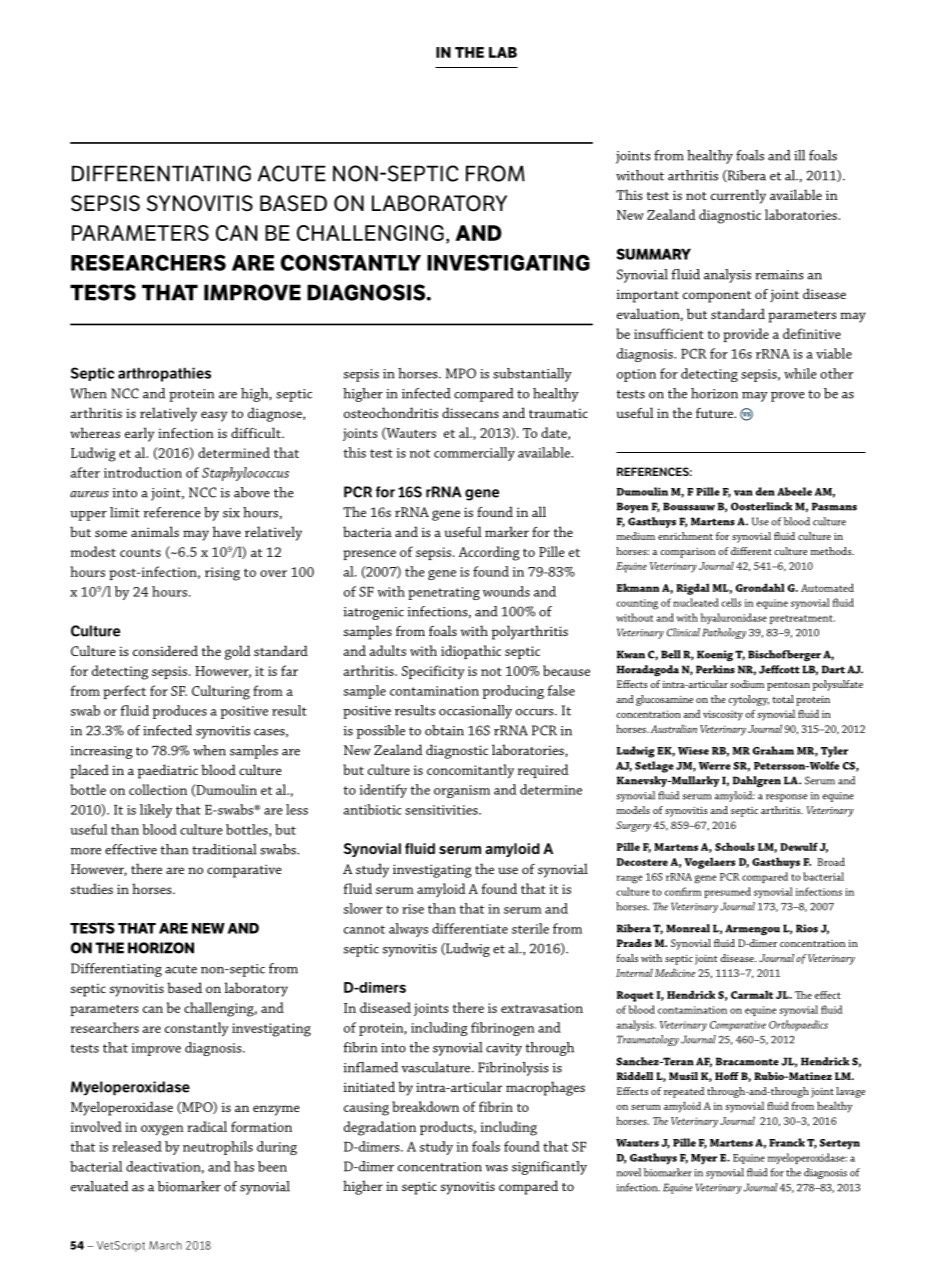  I want to click on comparison, so click(688, 553).
